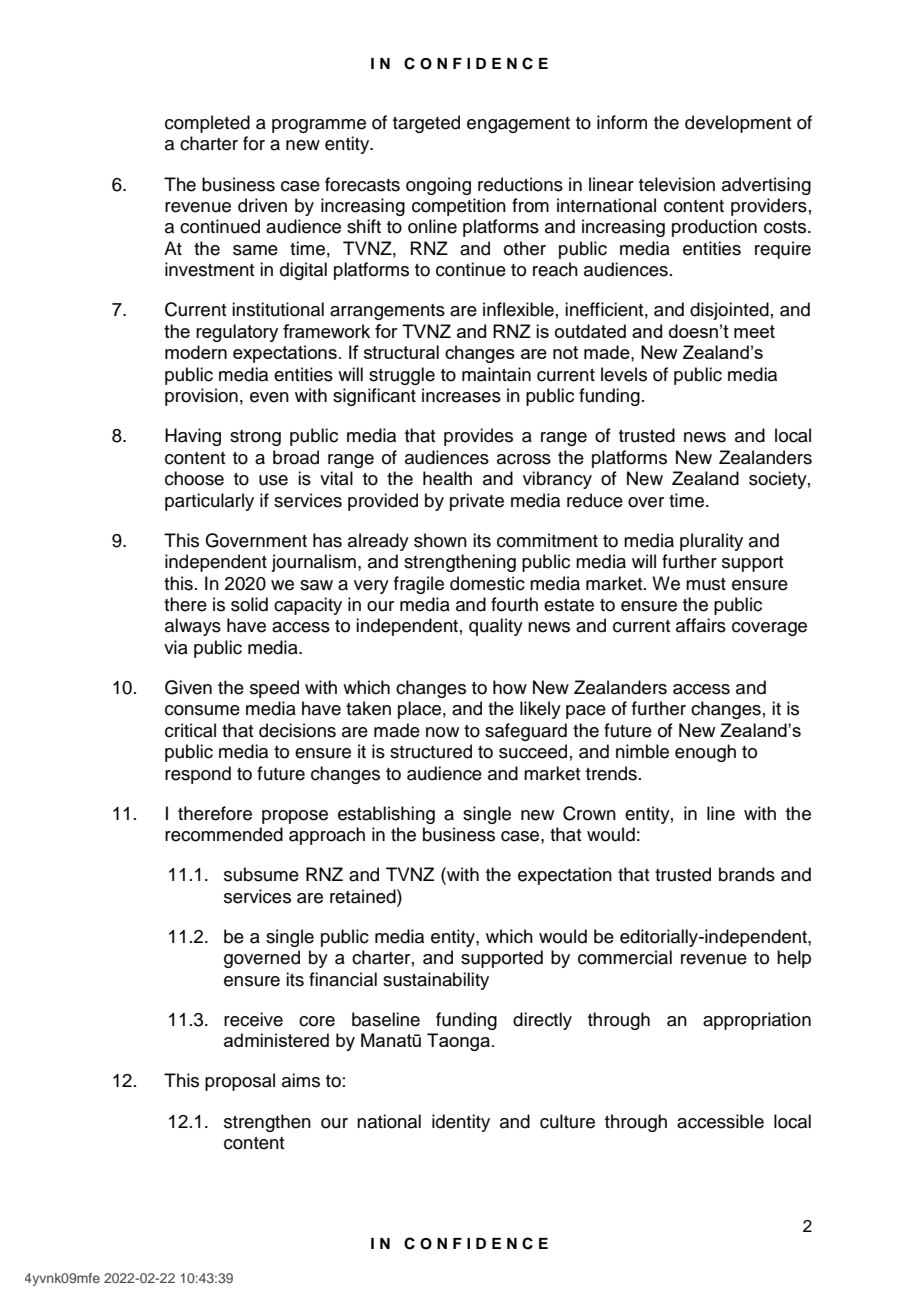 The width and height of the document is (924, 1308). What do you see at coordinates (567, 1121) in the document?
I see `culture` at bounding box center [567, 1121].
